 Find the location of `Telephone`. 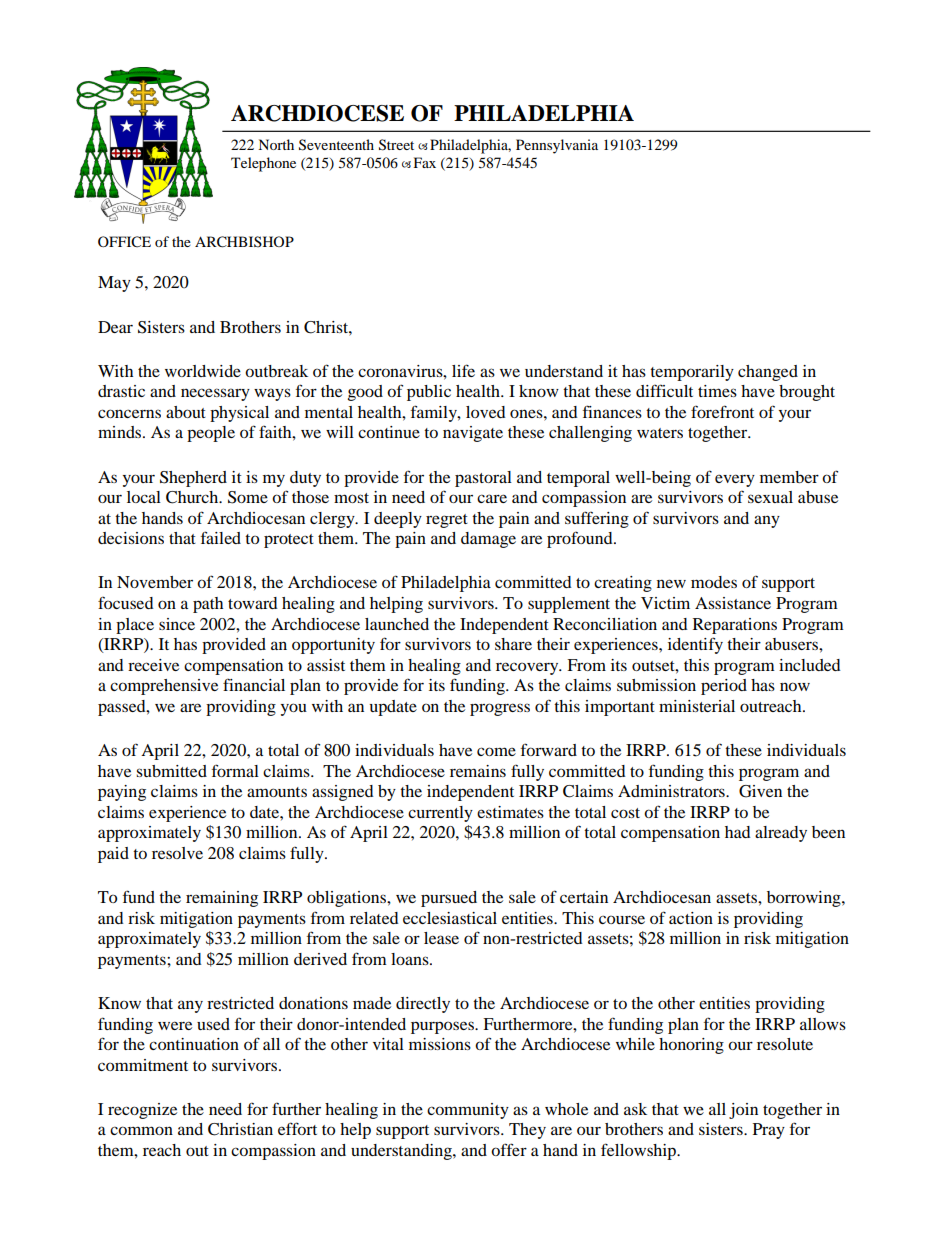

Telephone is located at coordinates (263, 164).
